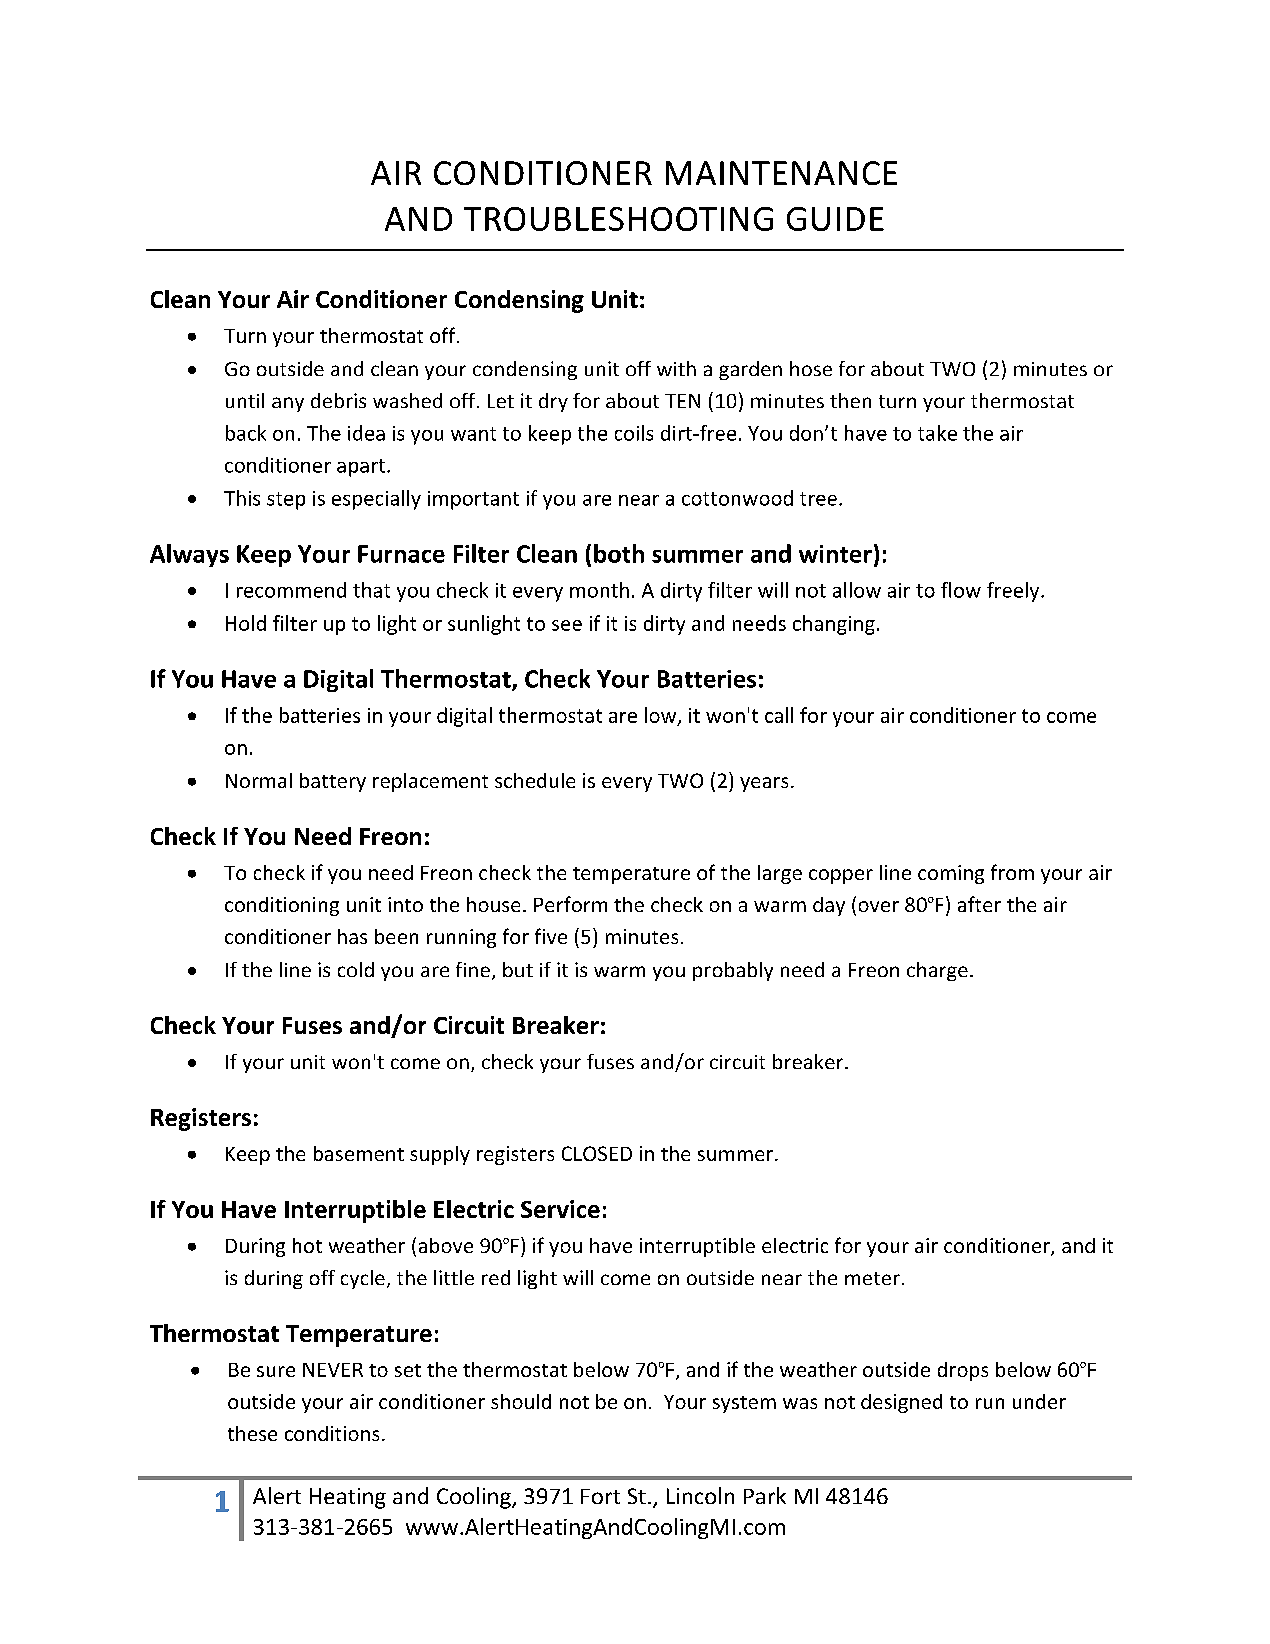  Describe the element at coordinates (286, 501) in the document. I see `step` at that location.
